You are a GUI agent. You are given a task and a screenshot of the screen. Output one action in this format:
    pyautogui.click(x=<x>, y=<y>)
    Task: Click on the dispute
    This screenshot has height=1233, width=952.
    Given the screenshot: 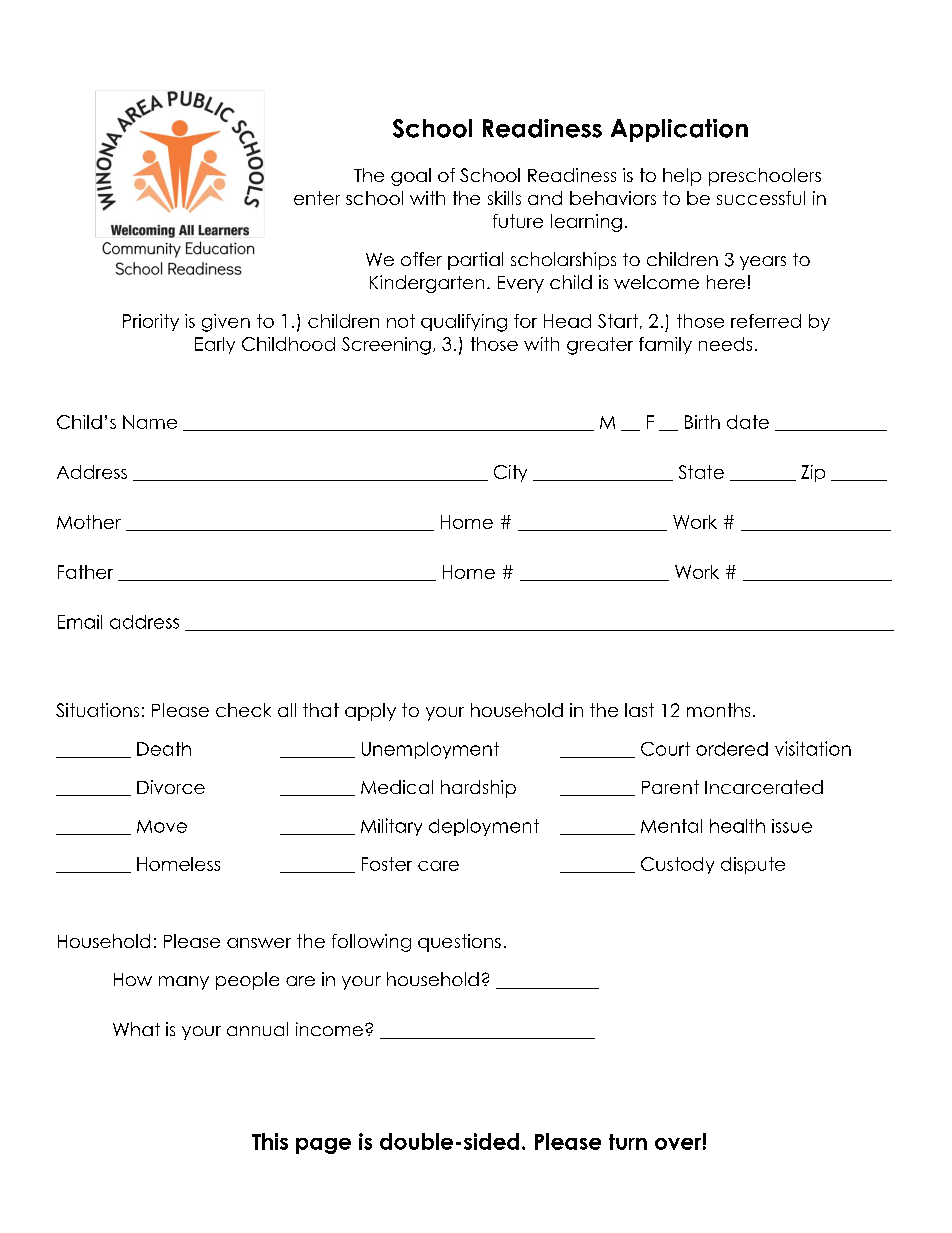 What is the action you would take?
    pyautogui.click(x=753, y=865)
